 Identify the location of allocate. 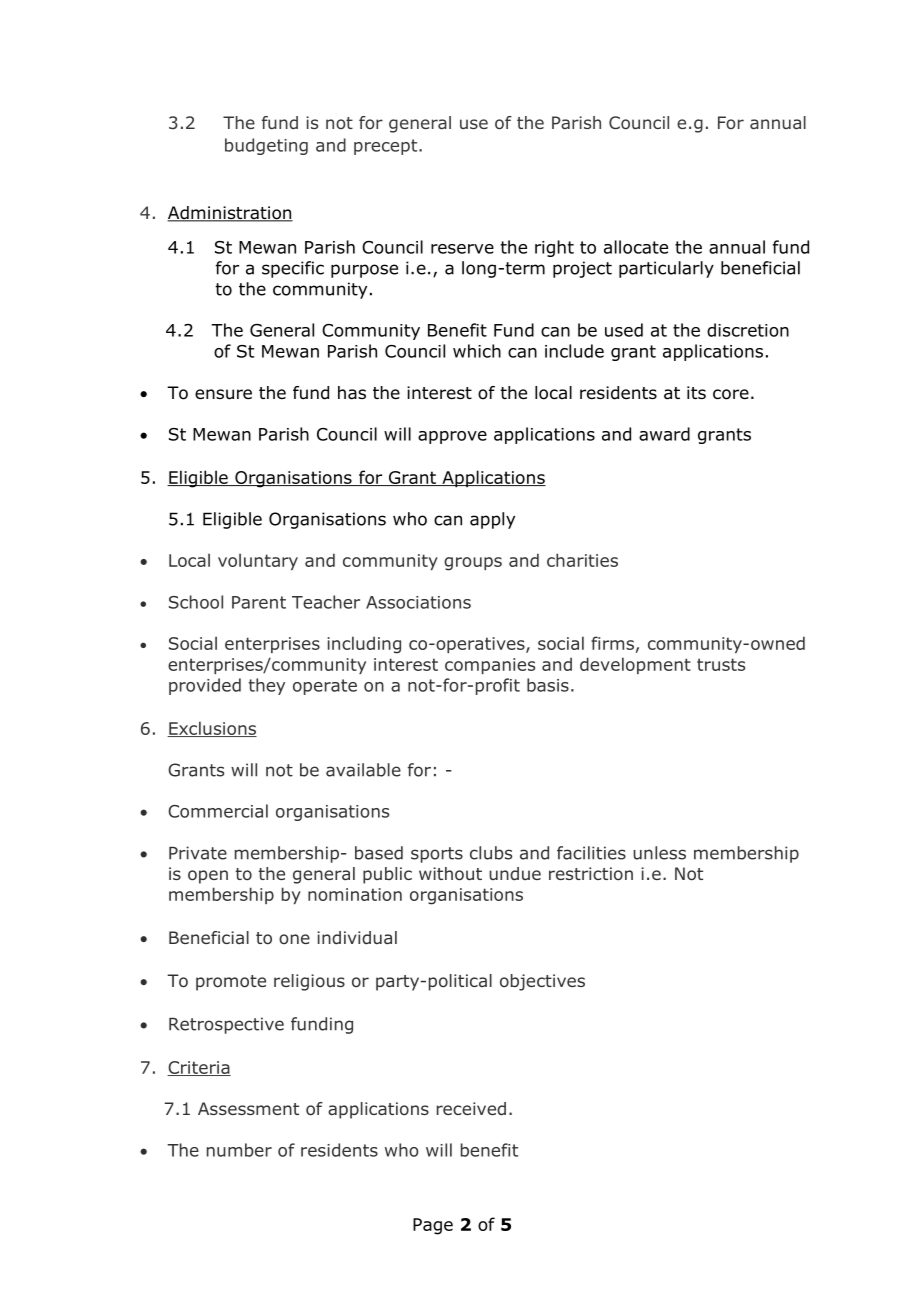
(636, 247).
